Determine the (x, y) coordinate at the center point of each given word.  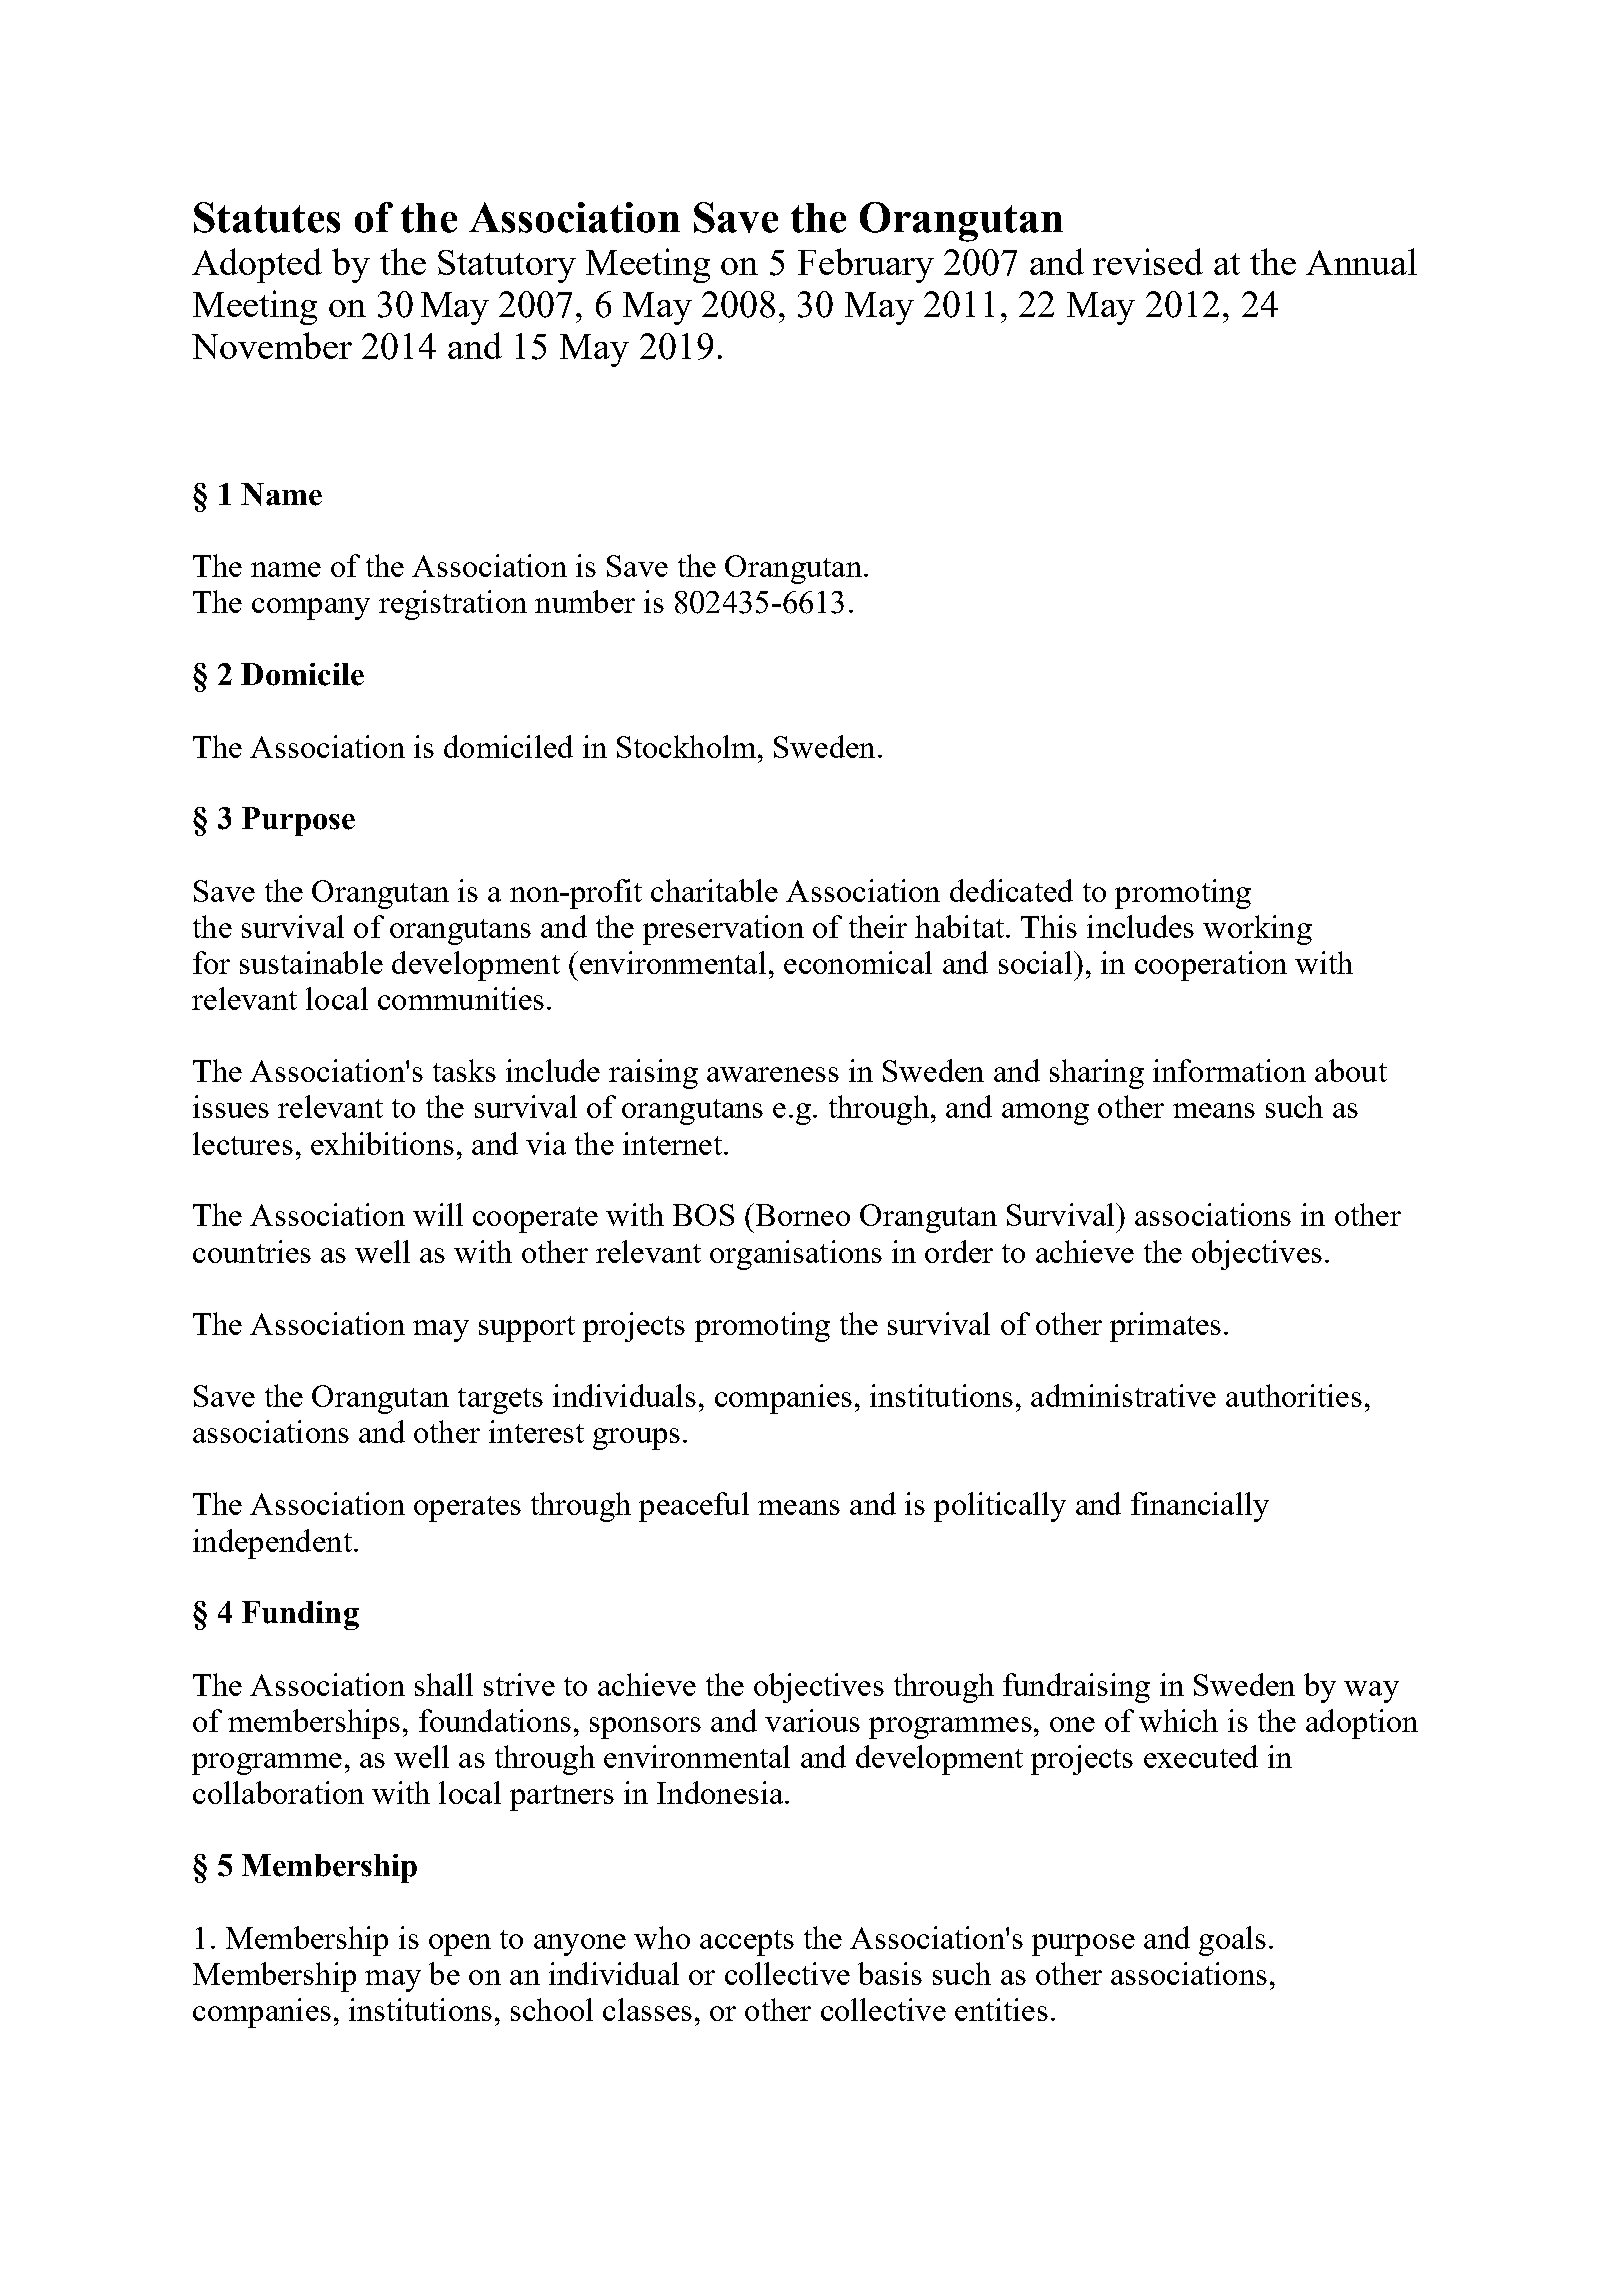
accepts (747, 1943)
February (866, 265)
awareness (773, 1074)
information (1229, 1070)
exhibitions (382, 1143)
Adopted (257, 265)
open (460, 1945)
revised (1148, 261)
